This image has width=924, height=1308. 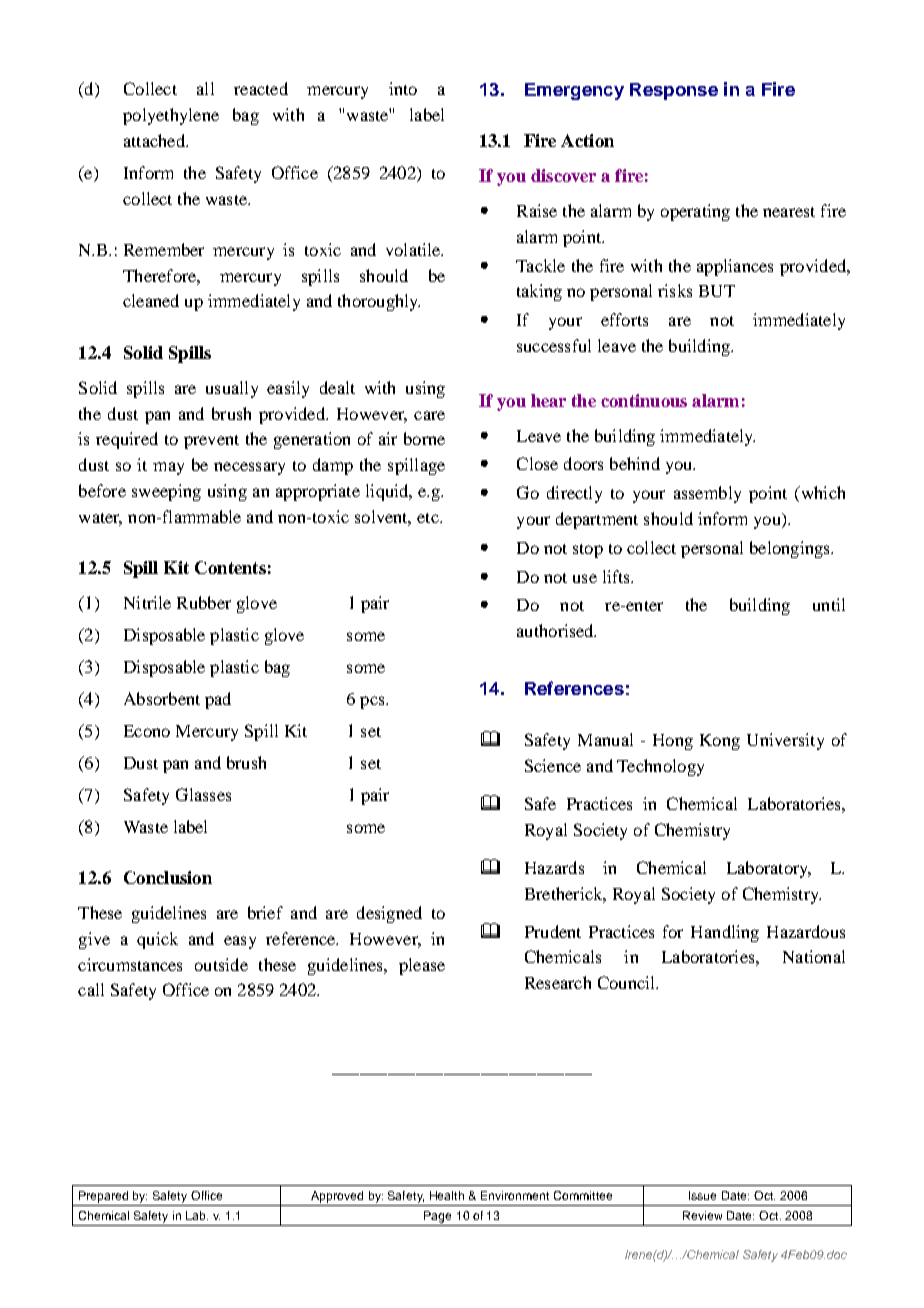 What do you see at coordinates (379, 302) in the image?
I see `thoroughly` at bounding box center [379, 302].
